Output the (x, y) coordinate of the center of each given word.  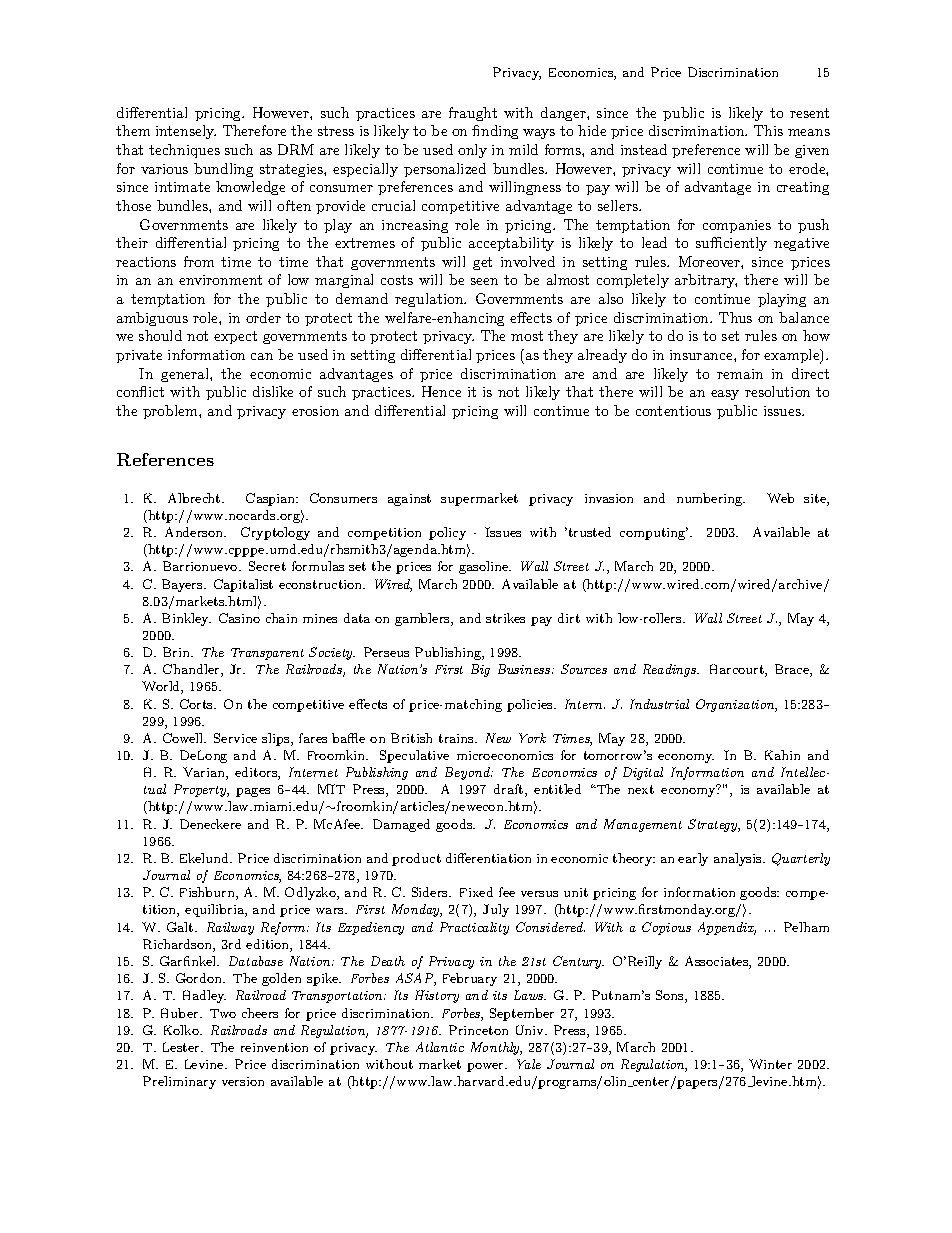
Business (525, 669)
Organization (736, 705)
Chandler (192, 670)
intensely (186, 132)
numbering (711, 499)
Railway (230, 928)
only (472, 151)
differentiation (488, 858)
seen (484, 281)
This (768, 130)
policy (447, 533)
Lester (182, 1047)
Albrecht (195, 498)
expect (235, 337)
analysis (739, 859)
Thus (735, 317)
